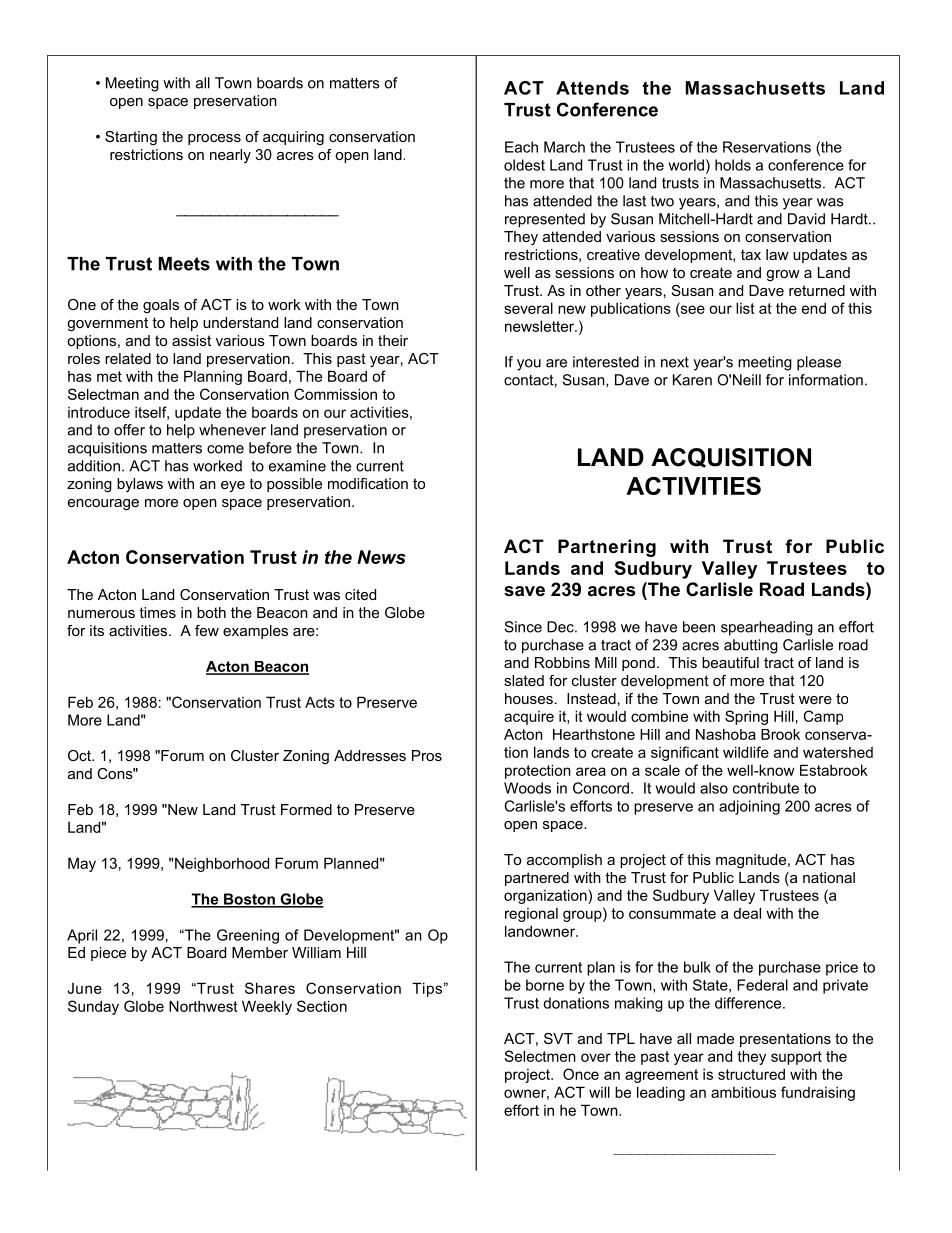 The image size is (952, 1233). What do you see at coordinates (733, 165) in the screenshot?
I see `holds` at bounding box center [733, 165].
